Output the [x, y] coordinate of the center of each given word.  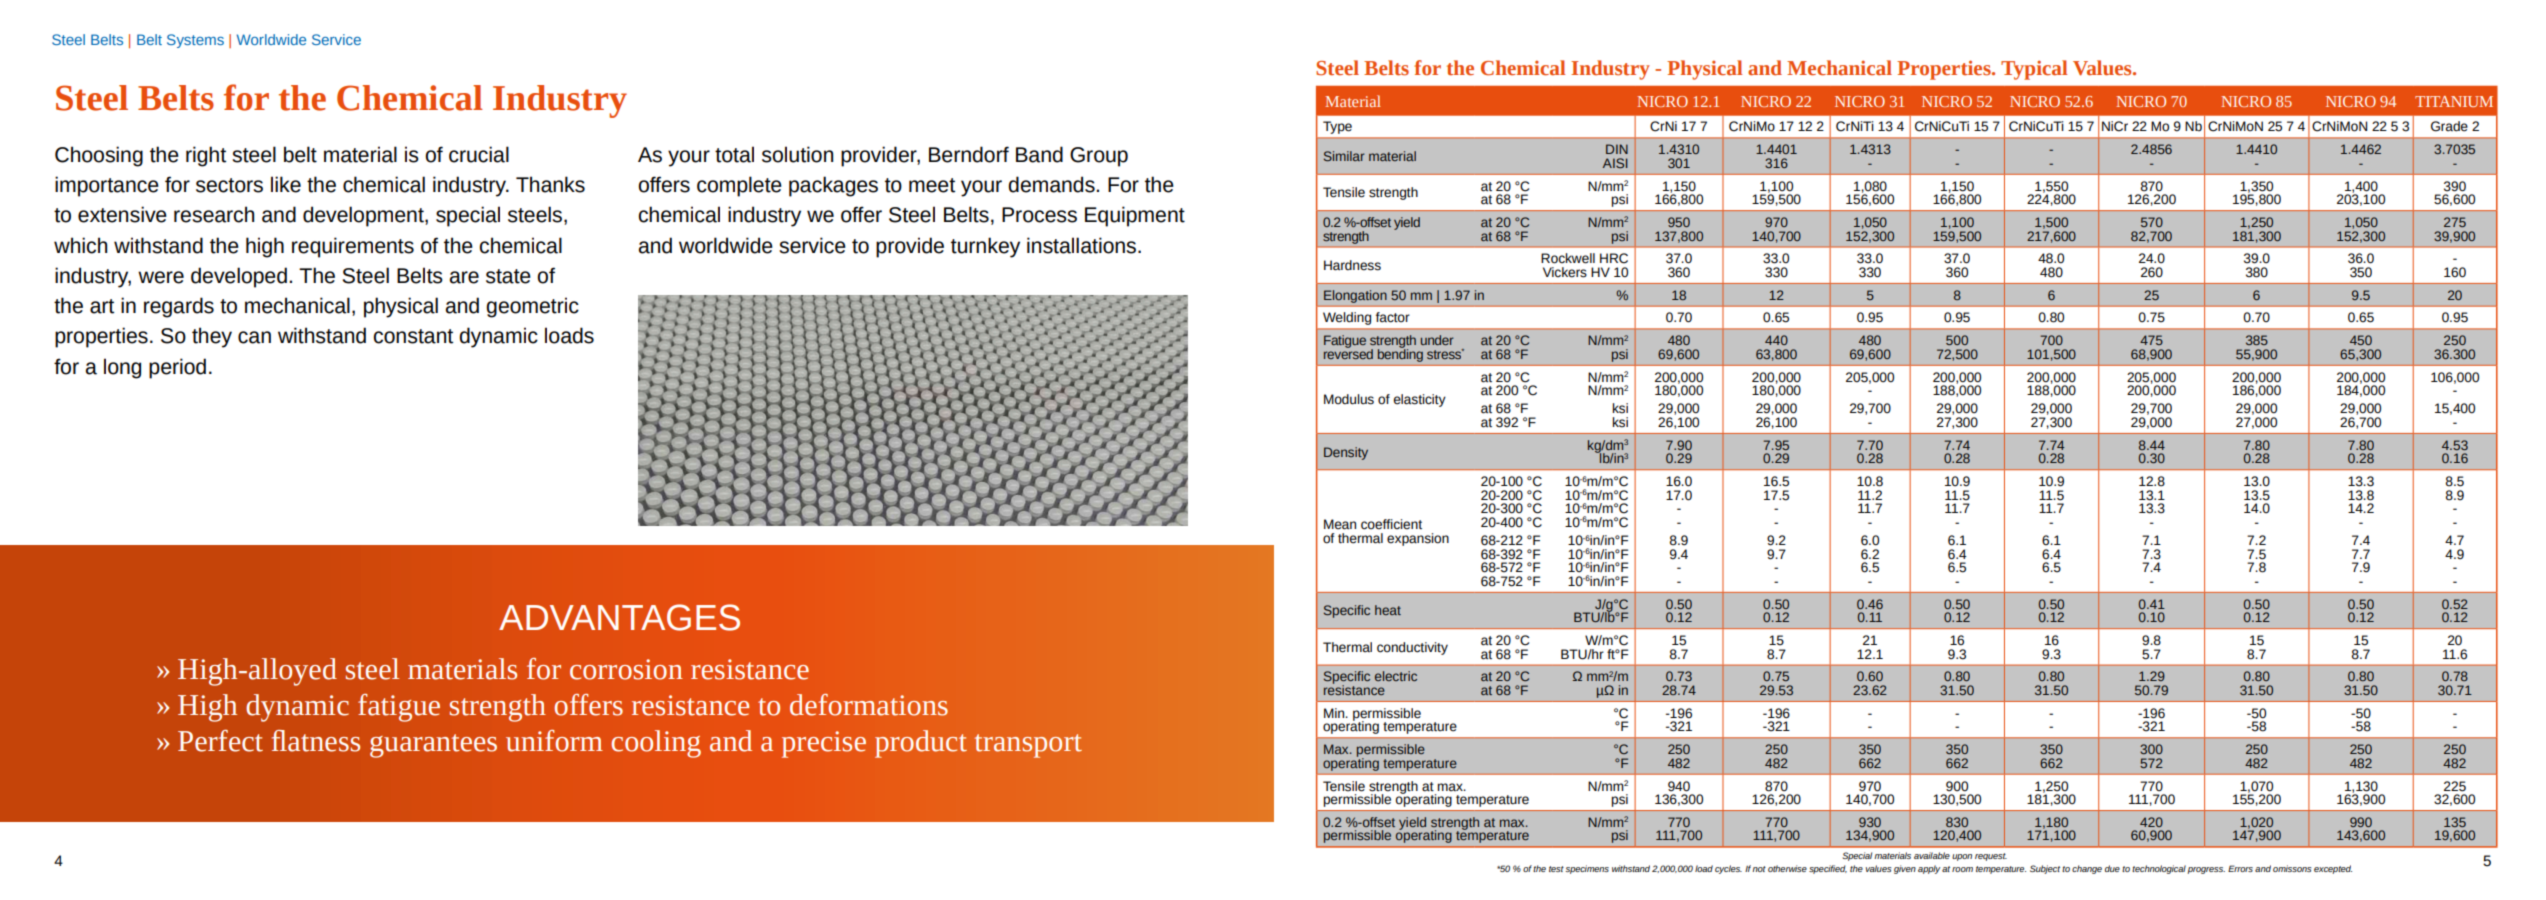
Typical [2034, 70]
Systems [195, 41]
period [177, 368]
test [1556, 869]
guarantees [433, 746]
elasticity [1420, 400]
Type [1337, 127]
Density [1346, 453]
